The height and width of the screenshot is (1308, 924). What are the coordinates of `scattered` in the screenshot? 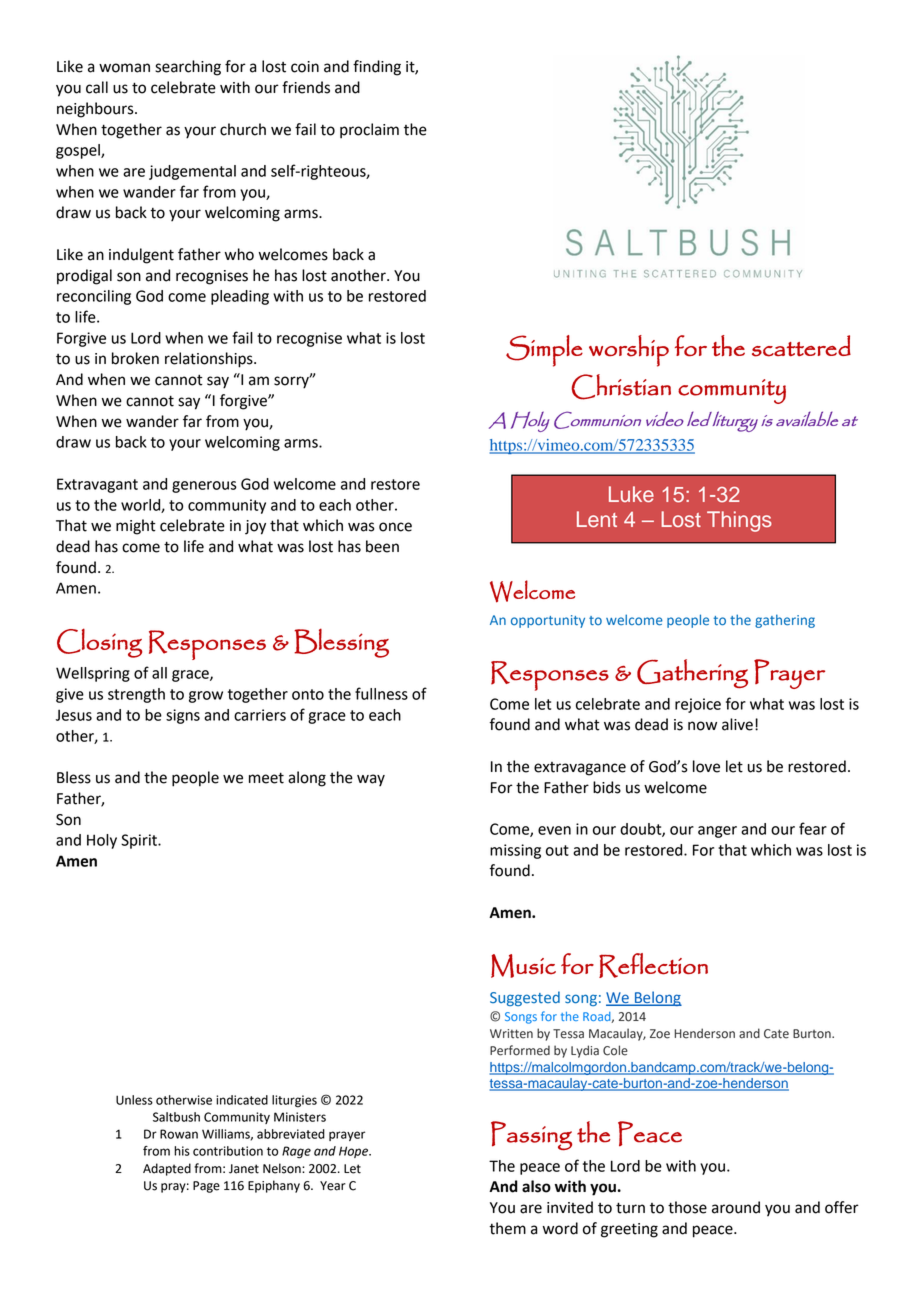 It's located at (801, 346).
